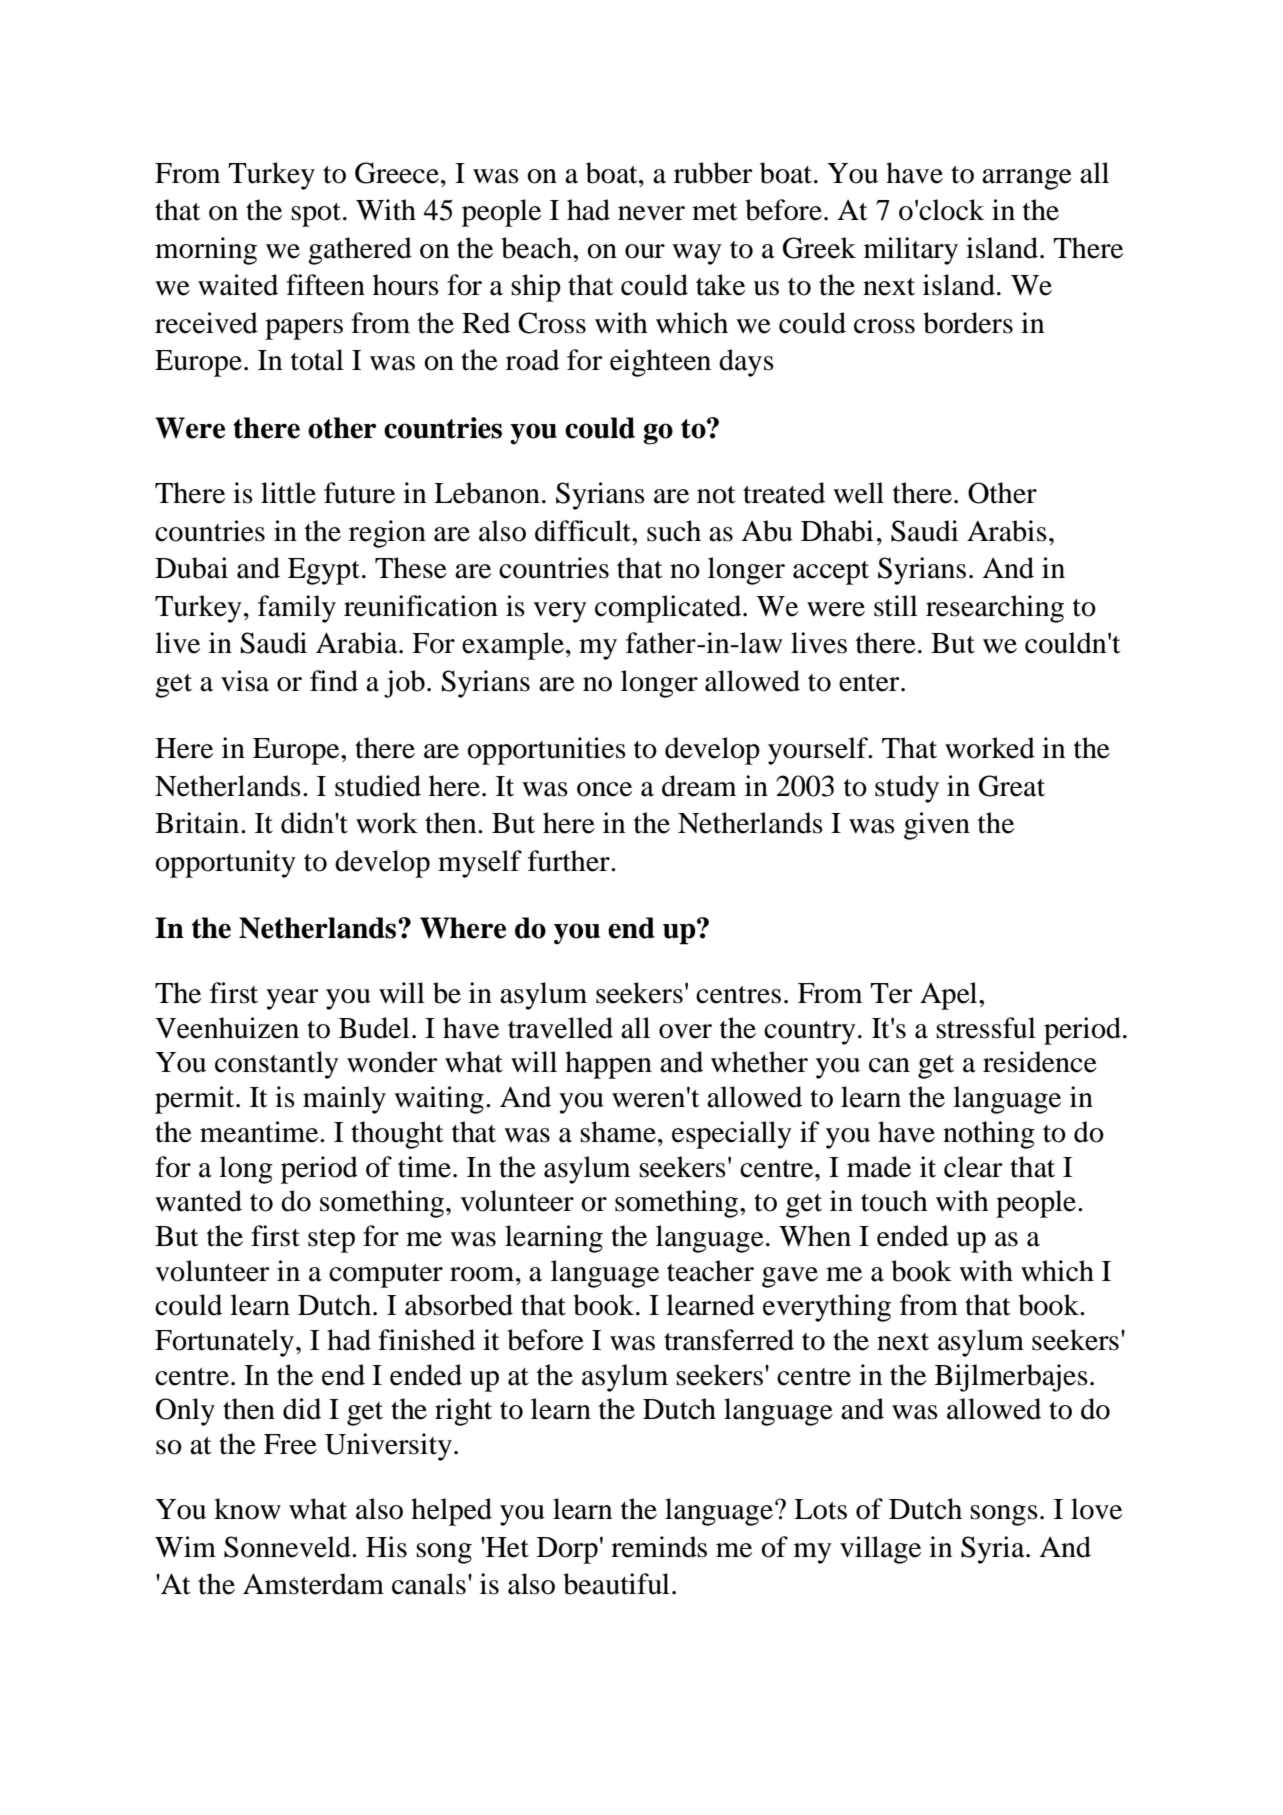  Describe the element at coordinates (659, 1547) in the document. I see `reminds` at that location.
